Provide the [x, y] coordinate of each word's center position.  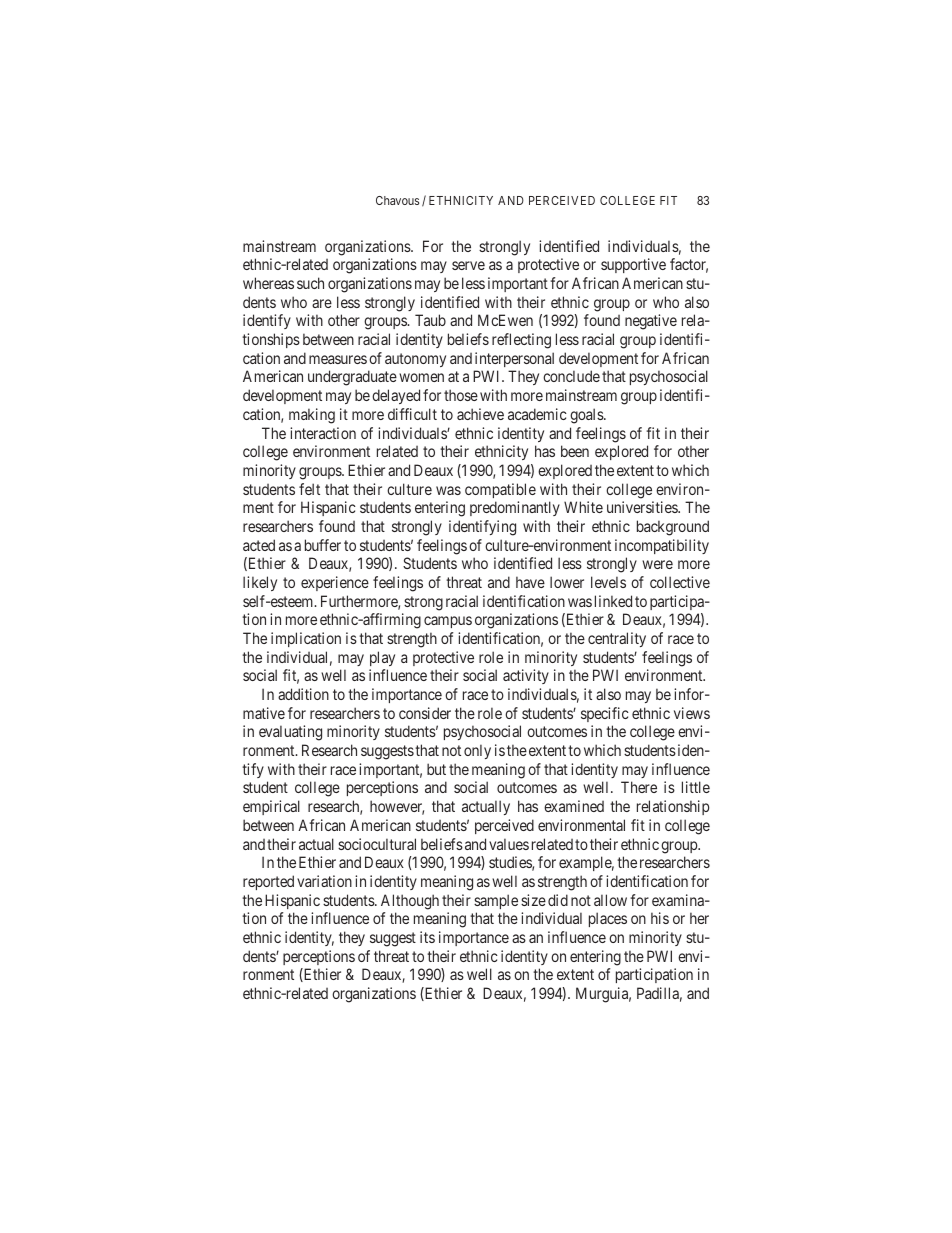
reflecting [521, 341]
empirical [271, 807]
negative [651, 322]
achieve [480, 414]
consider [425, 713]
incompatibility [662, 546]
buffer [323, 545]
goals [587, 416]
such [310, 283]
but [436, 769]
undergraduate [352, 378]
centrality [617, 639]
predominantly [515, 508]
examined [574, 806]
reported [268, 882]
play [382, 658]
